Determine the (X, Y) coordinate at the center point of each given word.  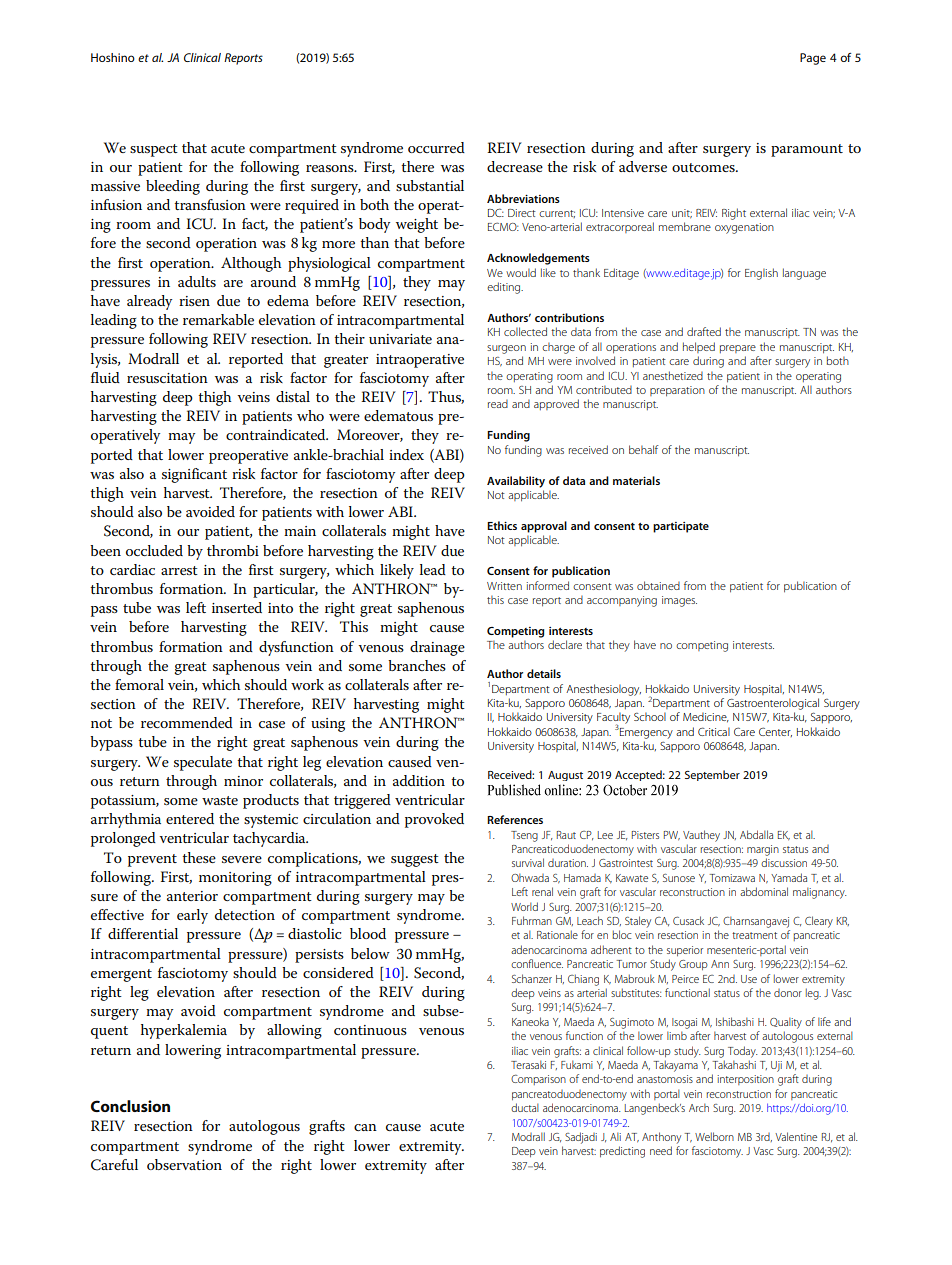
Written (504, 586)
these (199, 857)
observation (184, 1164)
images (679, 601)
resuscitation (167, 378)
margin (763, 850)
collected (525, 331)
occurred (436, 147)
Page (813, 59)
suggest (415, 860)
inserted (237, 607)
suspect (154, 150)
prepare (738, 349)
